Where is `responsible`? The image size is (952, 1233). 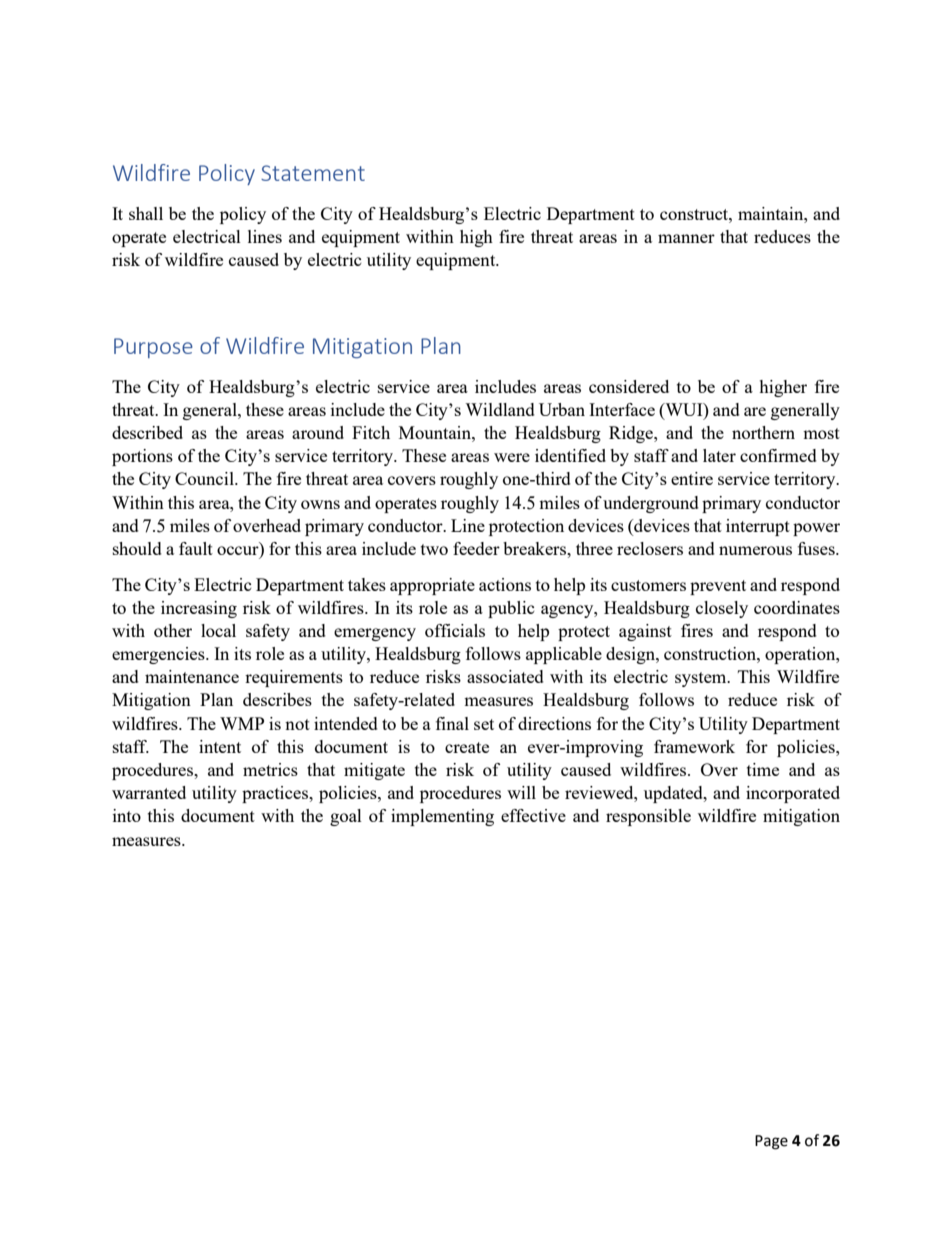 responsible is located at coordinates (648, 817).
